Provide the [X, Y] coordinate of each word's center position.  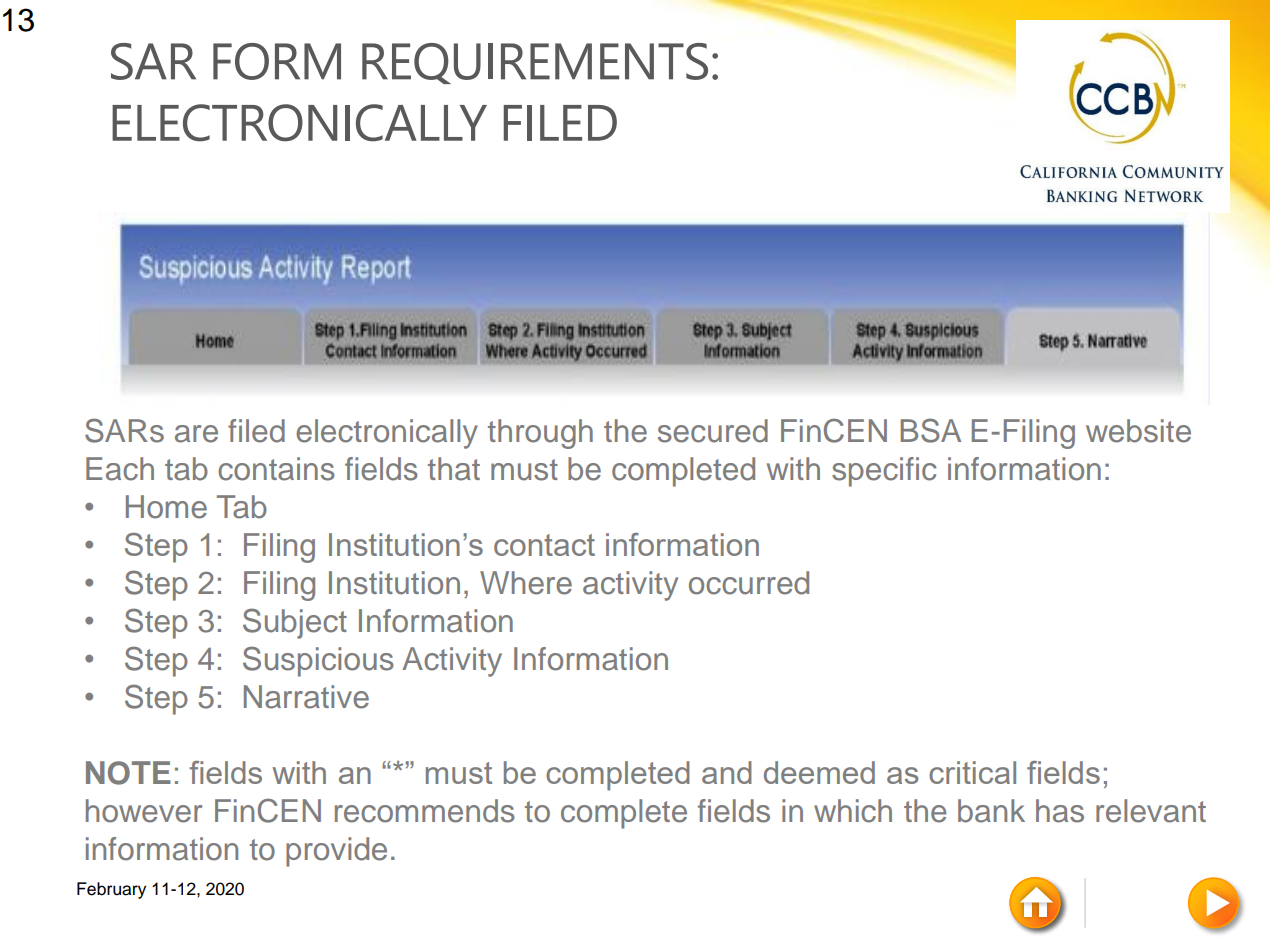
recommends [425, 811]
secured [713, 431]
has [1060, 811]
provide [336, 852]
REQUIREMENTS [535, 63]
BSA [931, 430]
